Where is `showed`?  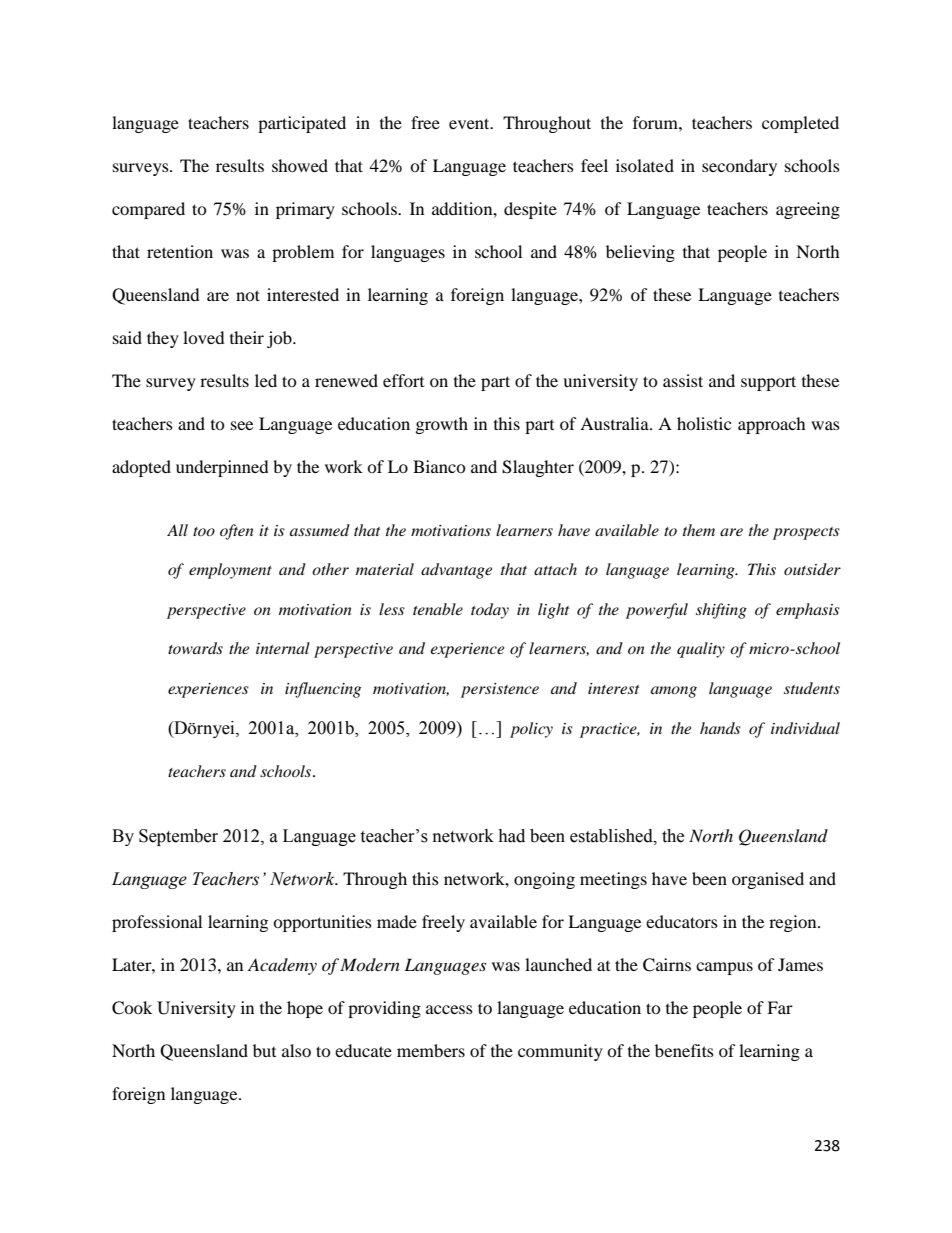
showed is located at coordinates (300, 165).
